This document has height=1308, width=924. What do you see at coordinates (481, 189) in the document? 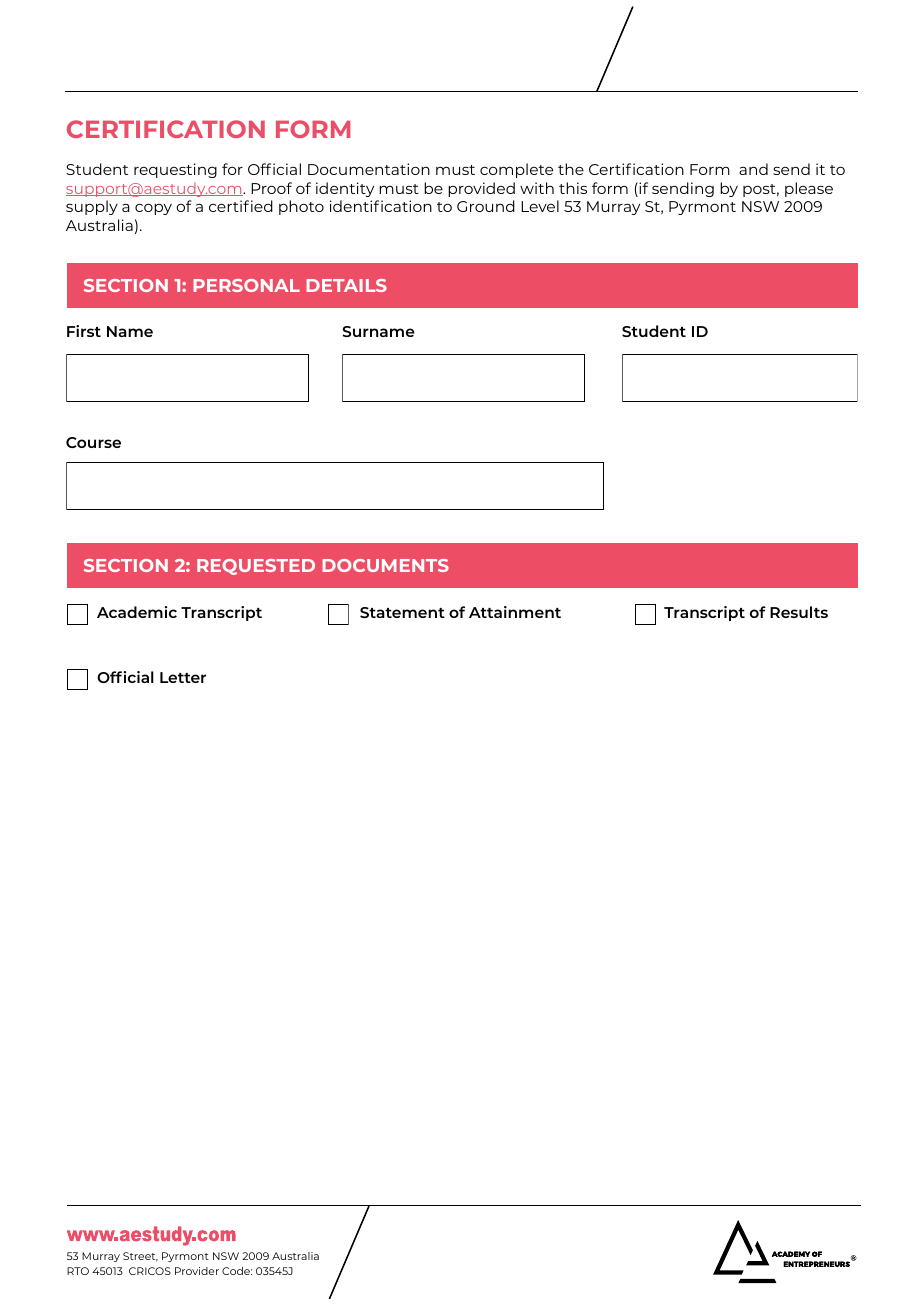
I see `provided` at bounding box center [481, 189].
